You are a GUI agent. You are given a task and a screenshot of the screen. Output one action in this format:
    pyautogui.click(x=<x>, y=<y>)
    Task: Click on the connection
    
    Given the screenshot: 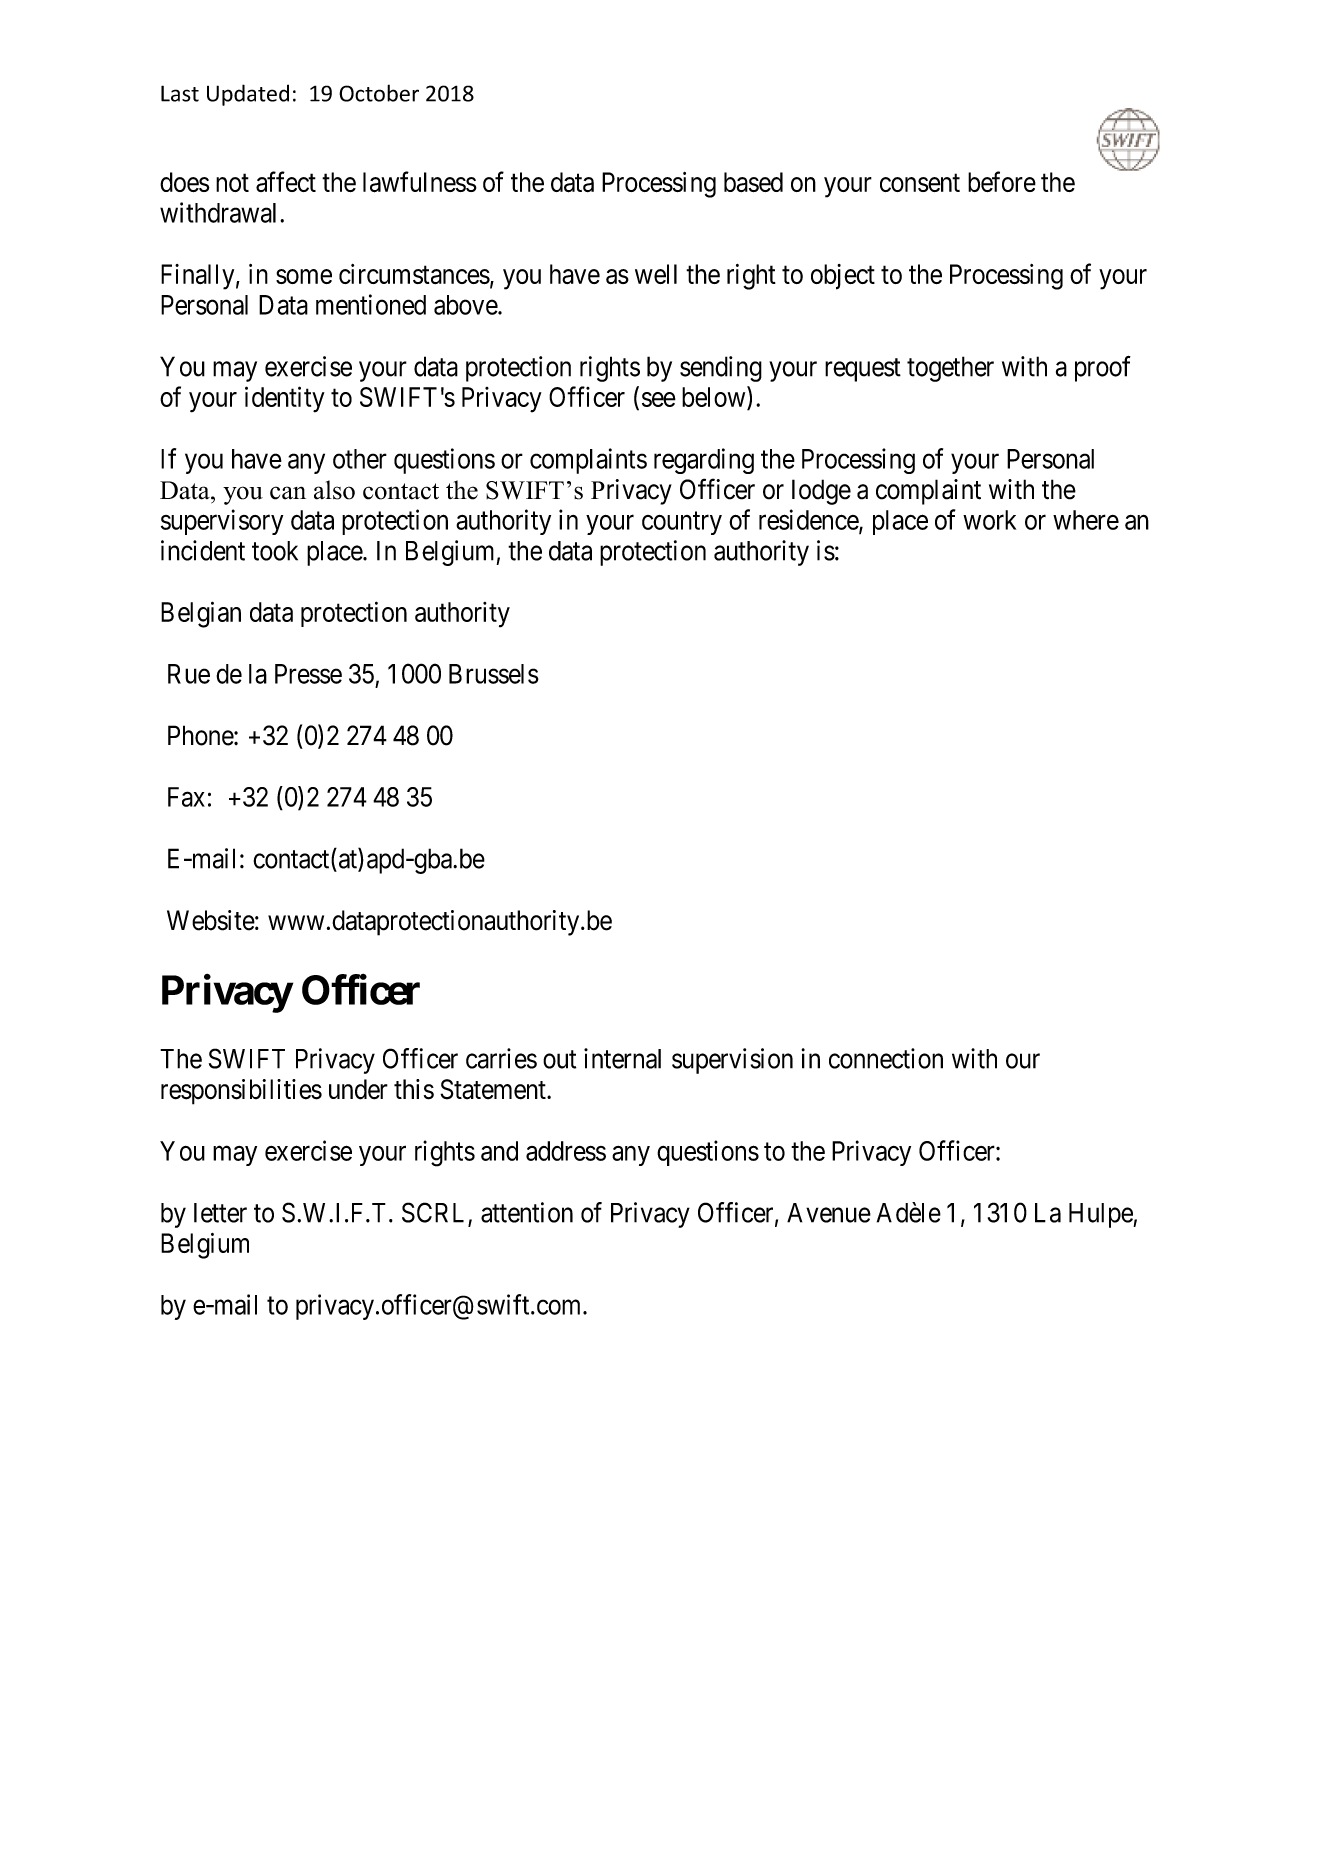 What is the action you would take?
    pyautogui.click(x=886, y=1058)
